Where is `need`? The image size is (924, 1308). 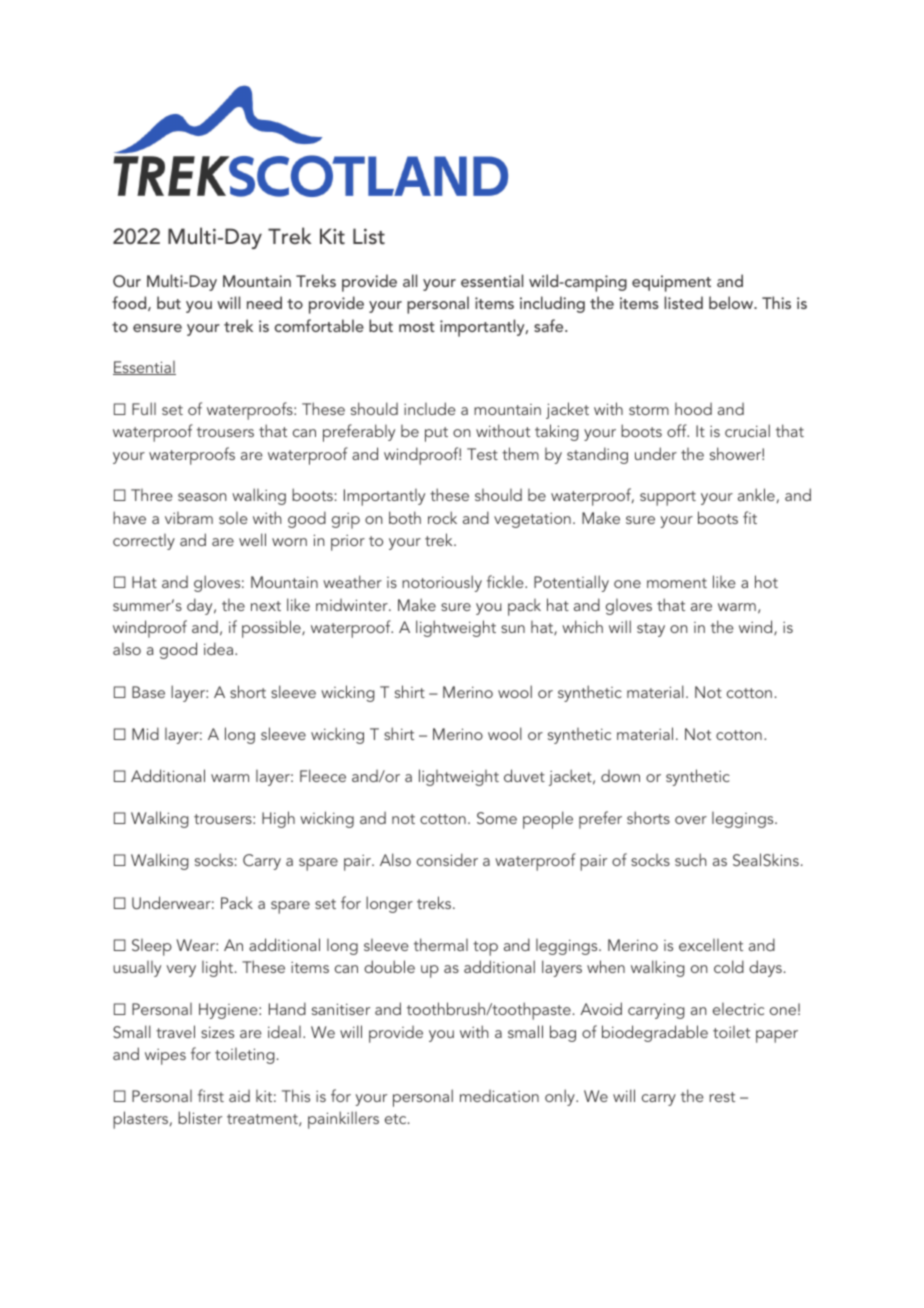
need is located at coordinates (264, 302).
